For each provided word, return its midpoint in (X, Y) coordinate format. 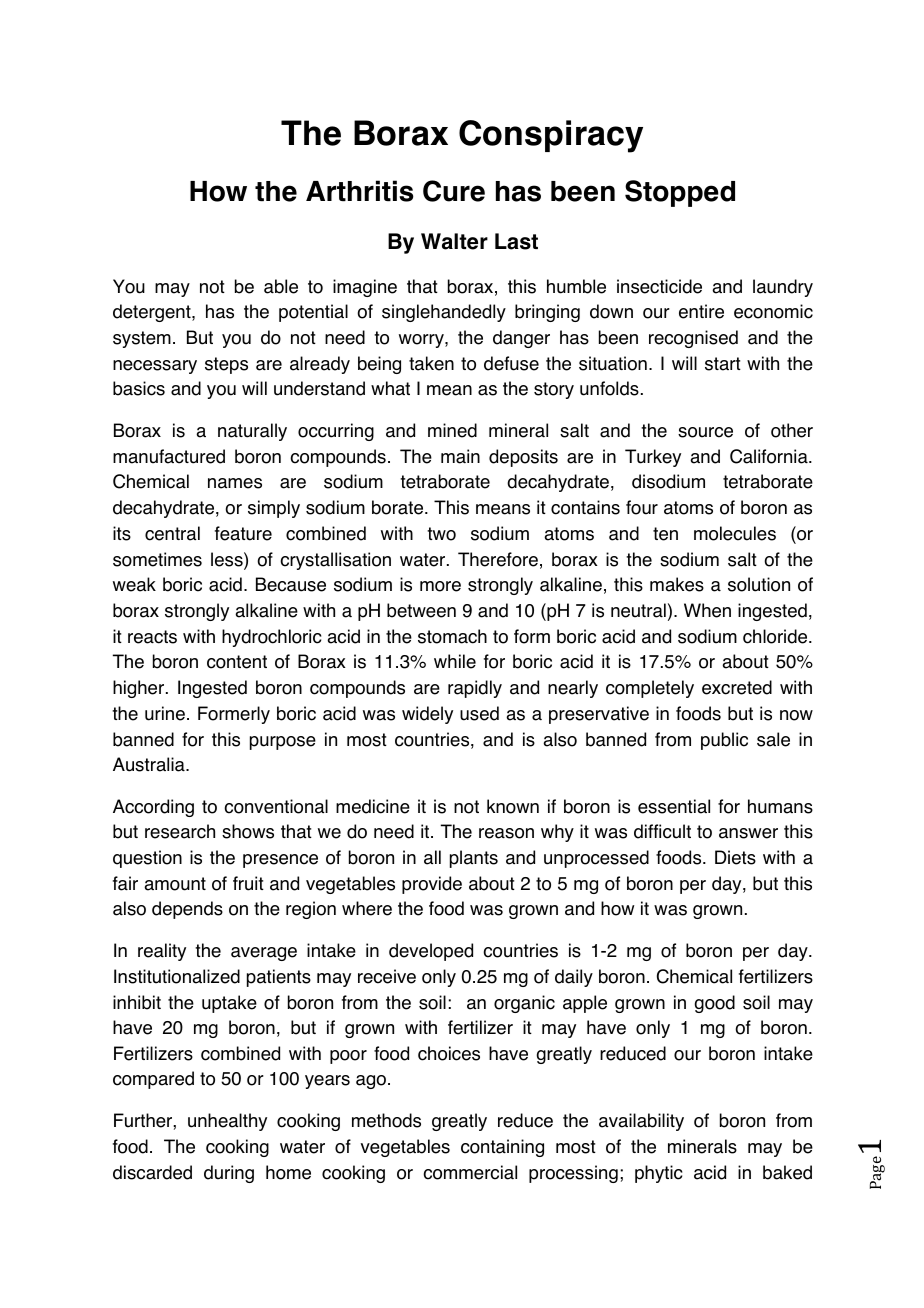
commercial (470, 1172)
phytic (658, 1174)
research (180, 831)
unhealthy (227, 1122)
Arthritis (360, 191)
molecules (735, 533)
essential (674, 806)
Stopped (680, 193)
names (235, 483)
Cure (454, 191)
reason (506, 833)
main (460, 456)
